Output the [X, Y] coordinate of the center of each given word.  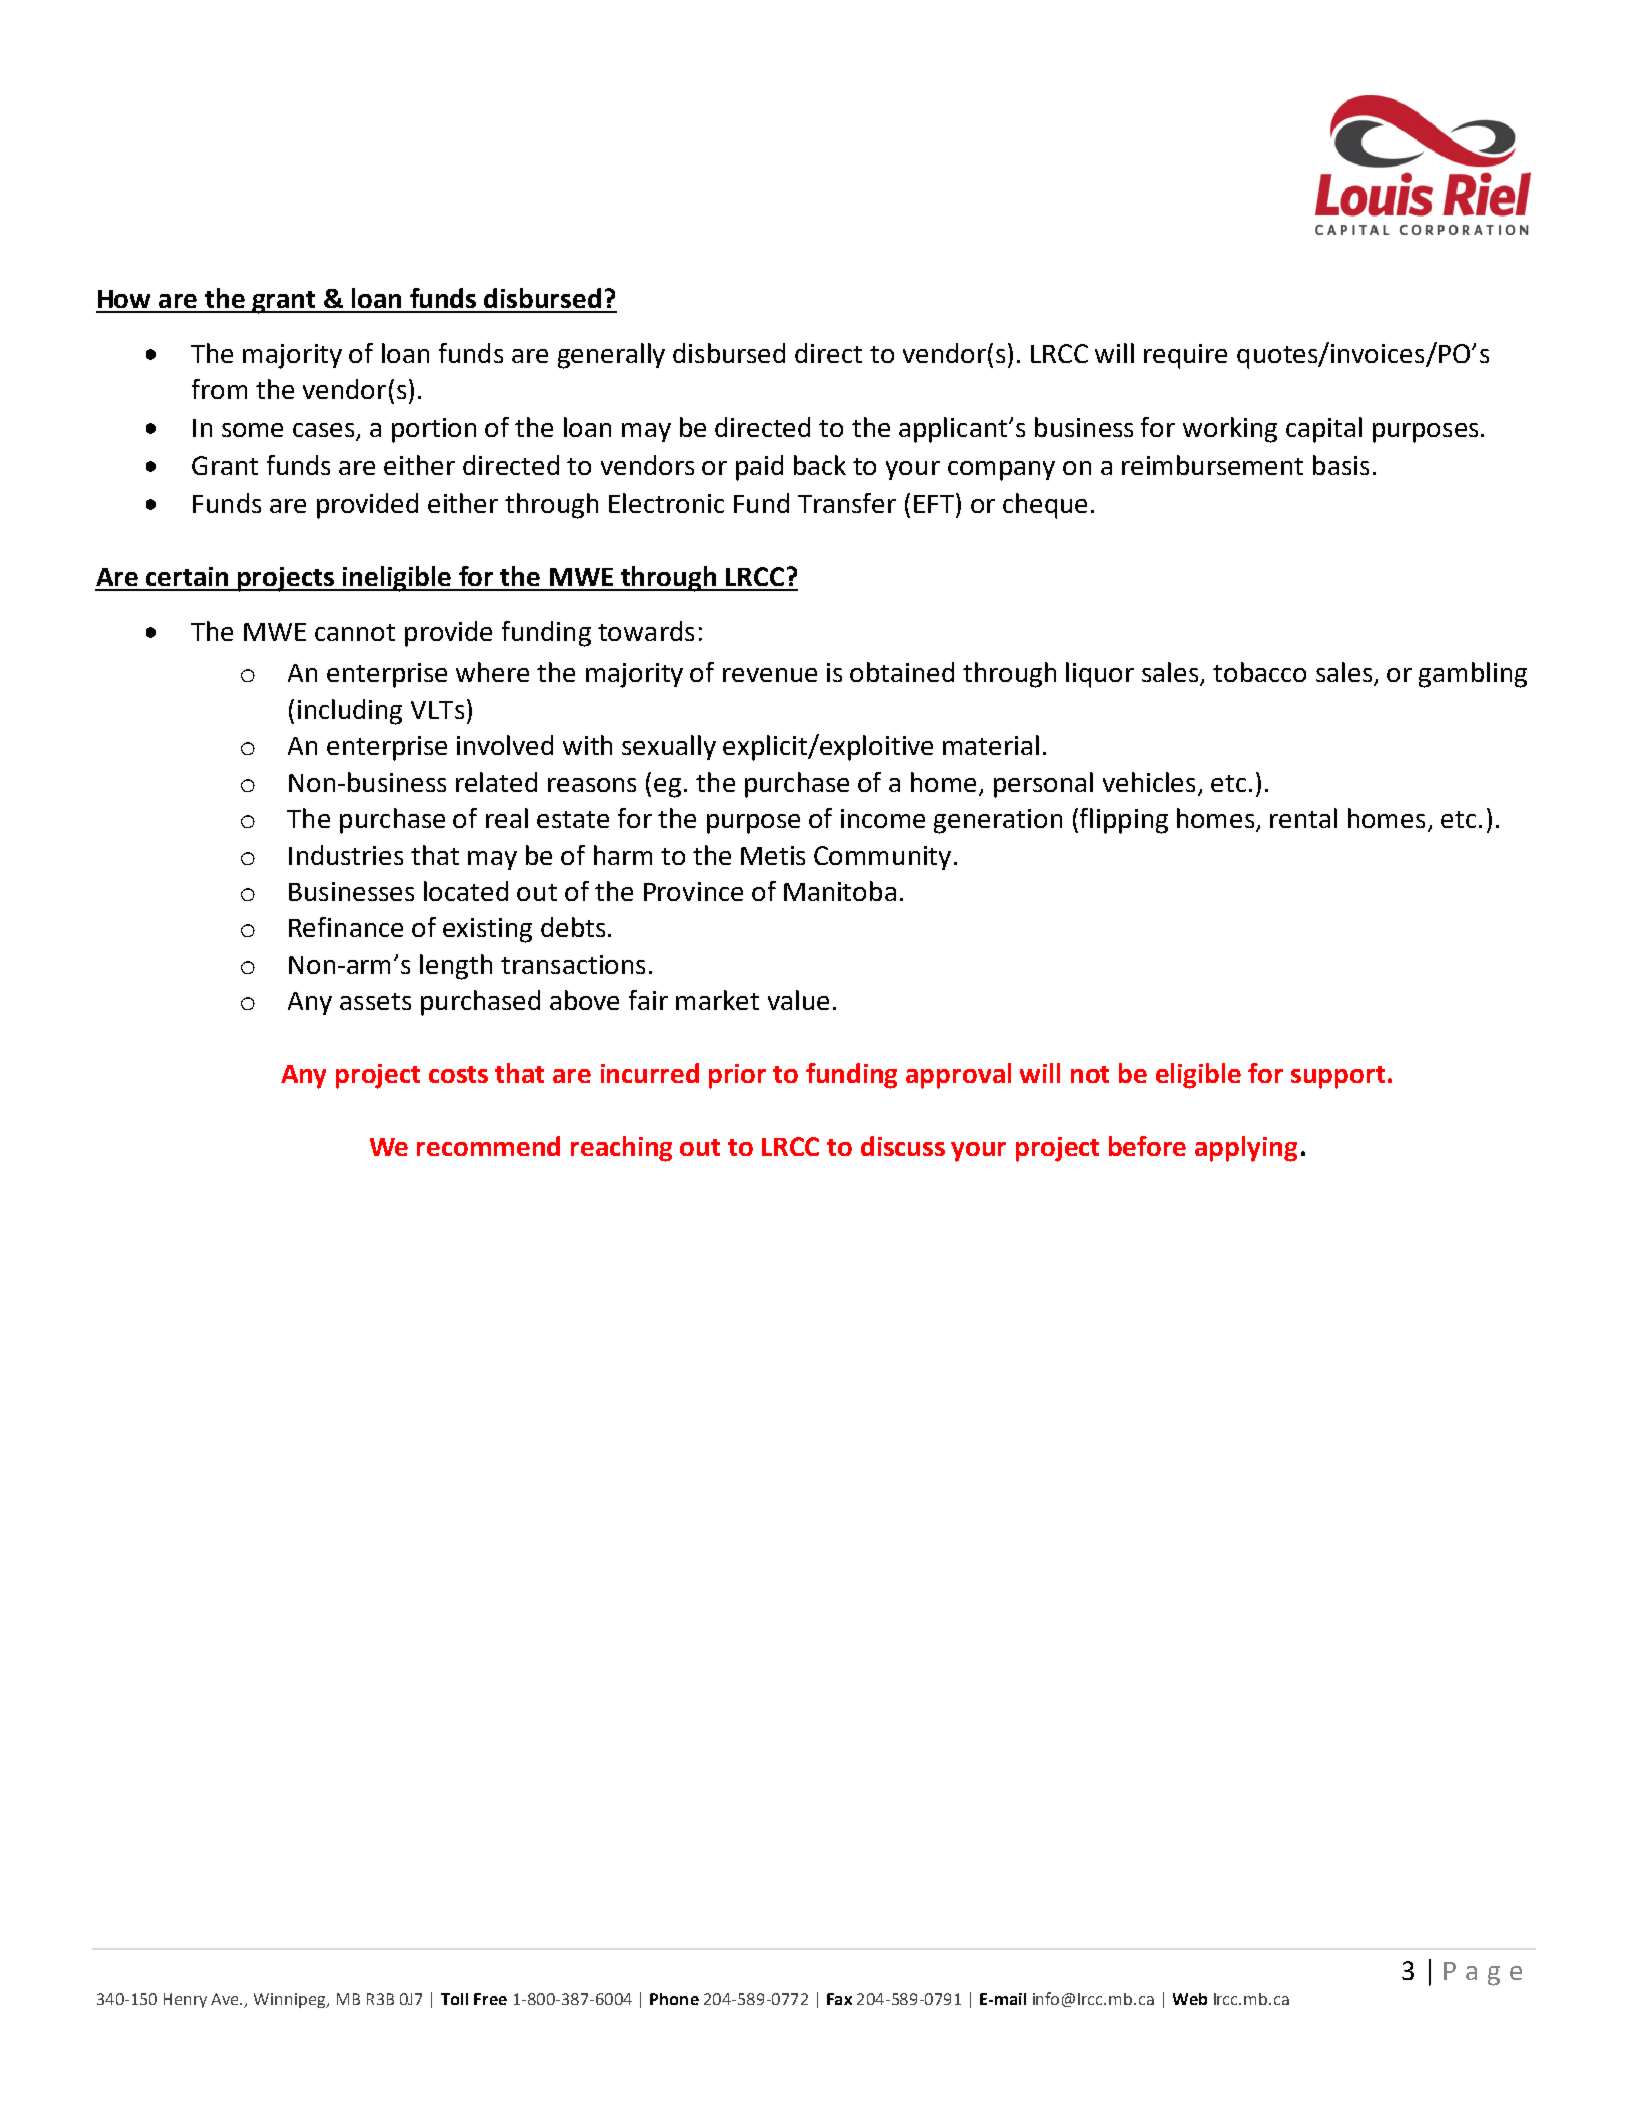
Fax [839, 1999]
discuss [903, 1146]
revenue [770, 675]
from [219, 389]
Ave [226, 1999]
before [1147, 1146]
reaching [621, 1149]
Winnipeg [291, 2000]
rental [1303, 818]
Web [1190, 1999]
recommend [488, 1146]
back [820, 465]
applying [1246, 1149]
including [350, 712]
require [1185, 356]
